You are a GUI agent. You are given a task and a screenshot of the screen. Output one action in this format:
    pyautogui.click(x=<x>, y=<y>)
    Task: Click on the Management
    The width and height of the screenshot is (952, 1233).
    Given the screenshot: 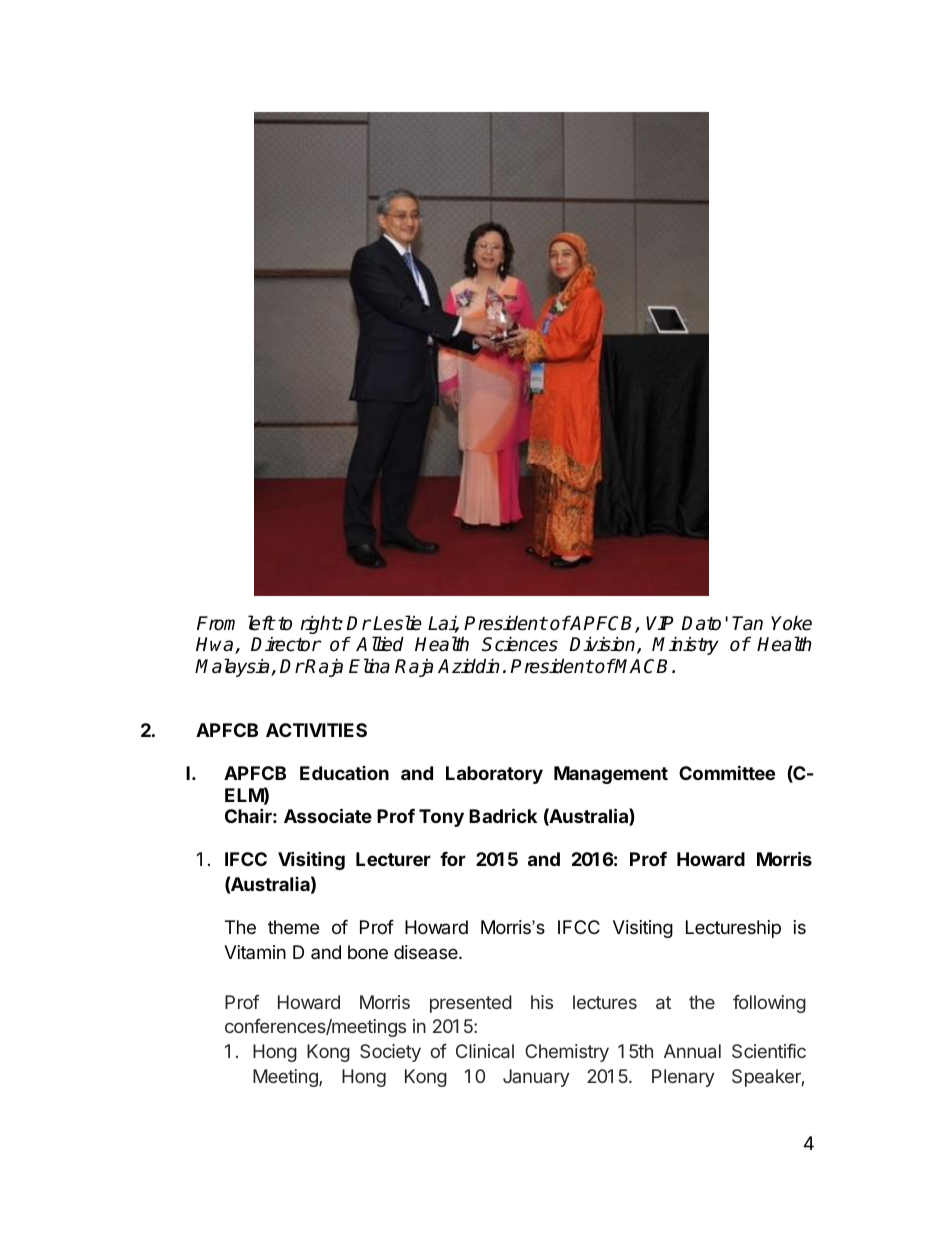 What is the action you would take?
    pyautogui.click(x=611, y=775)
